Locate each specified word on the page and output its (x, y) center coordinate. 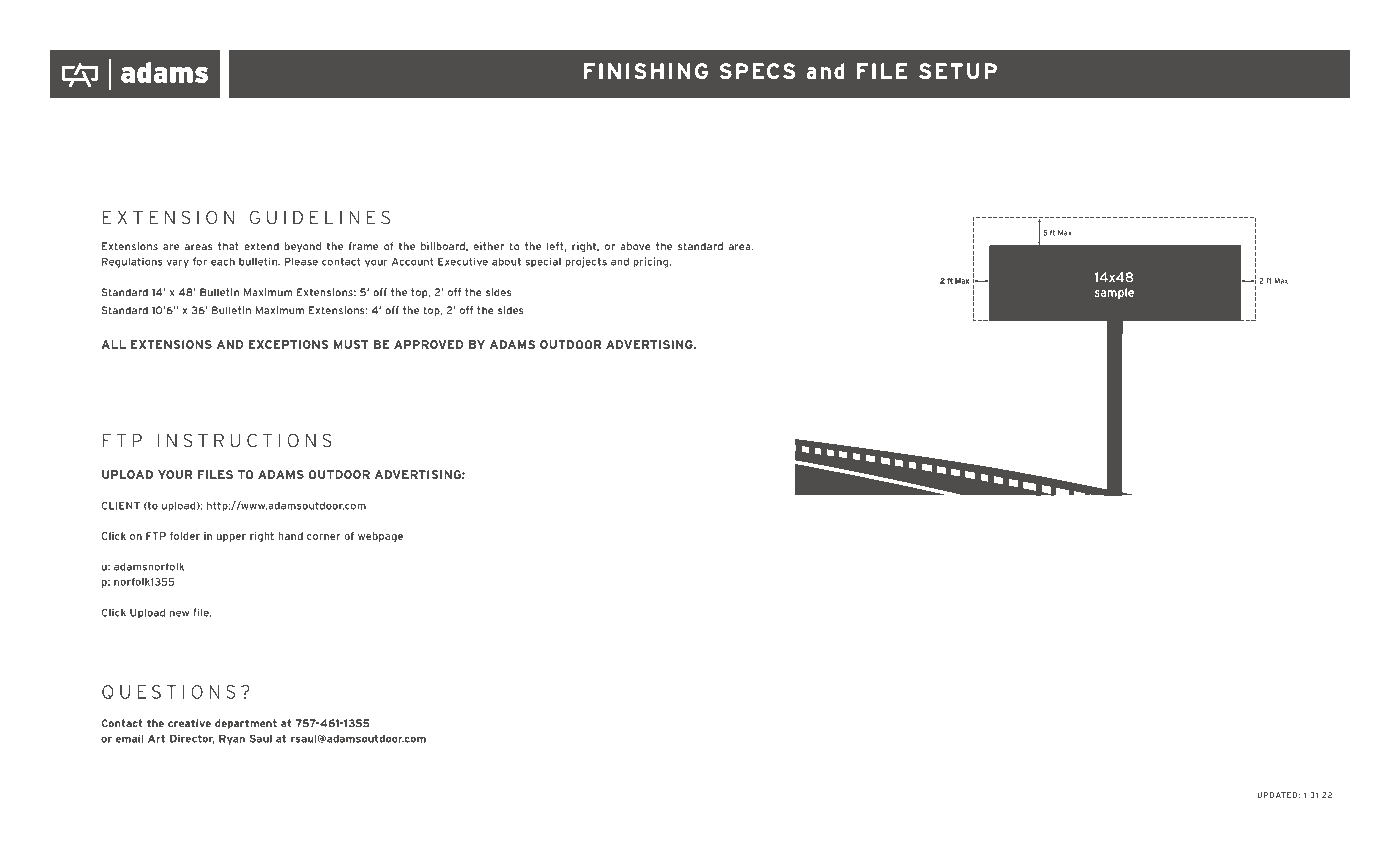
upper (231, 538)
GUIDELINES (320, 217)
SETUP (958, 71)
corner (323, 537)
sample (1114, 293)
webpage (380, 537)
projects (586, 262)
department (246, 724)
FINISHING (646, 71)
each (223, 261)
